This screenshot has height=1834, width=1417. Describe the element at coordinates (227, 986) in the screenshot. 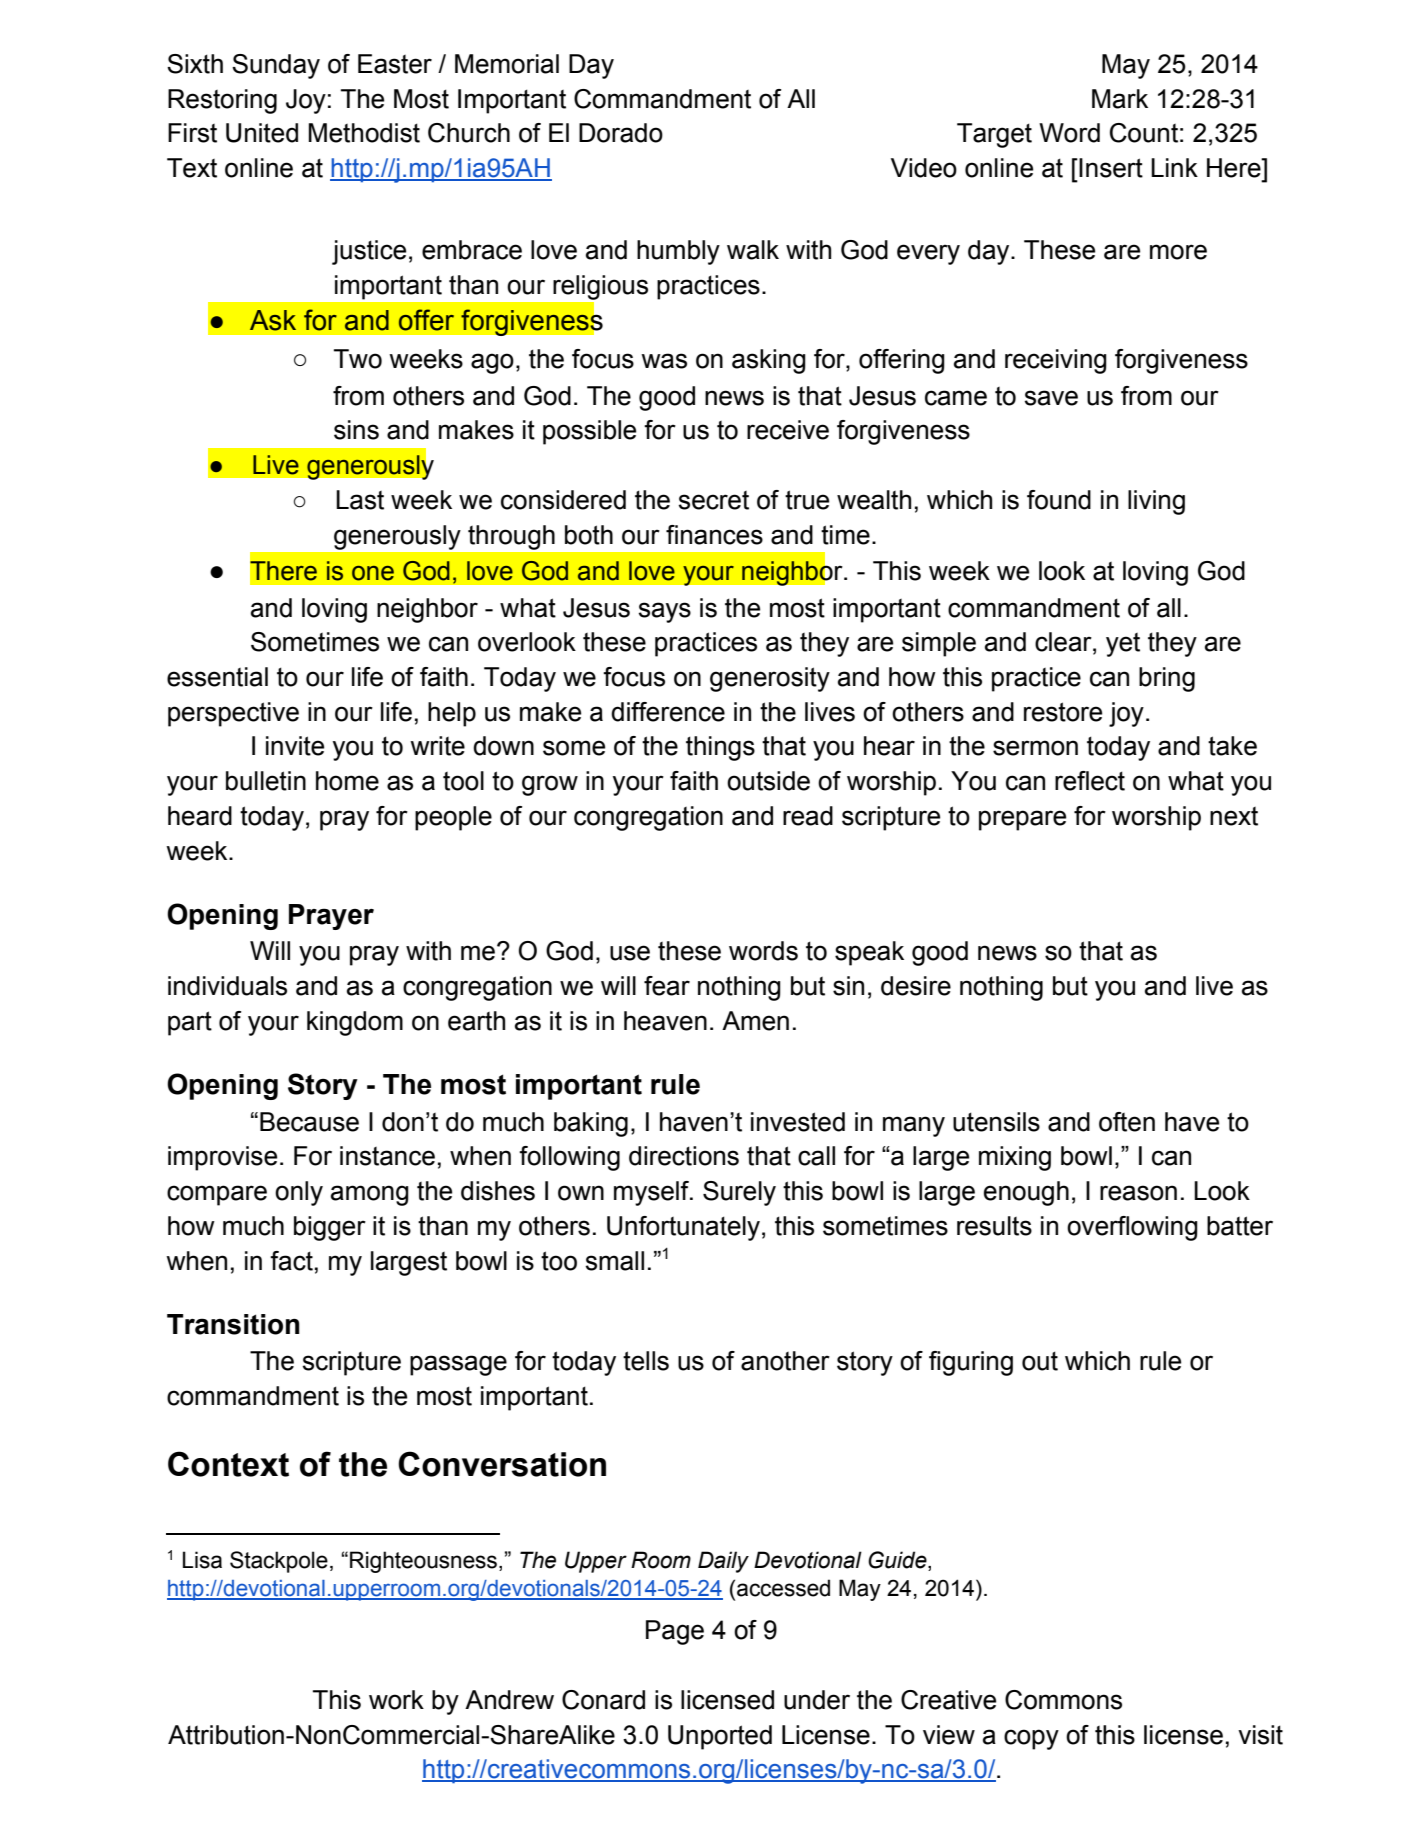

I see `individuals` at that location.
